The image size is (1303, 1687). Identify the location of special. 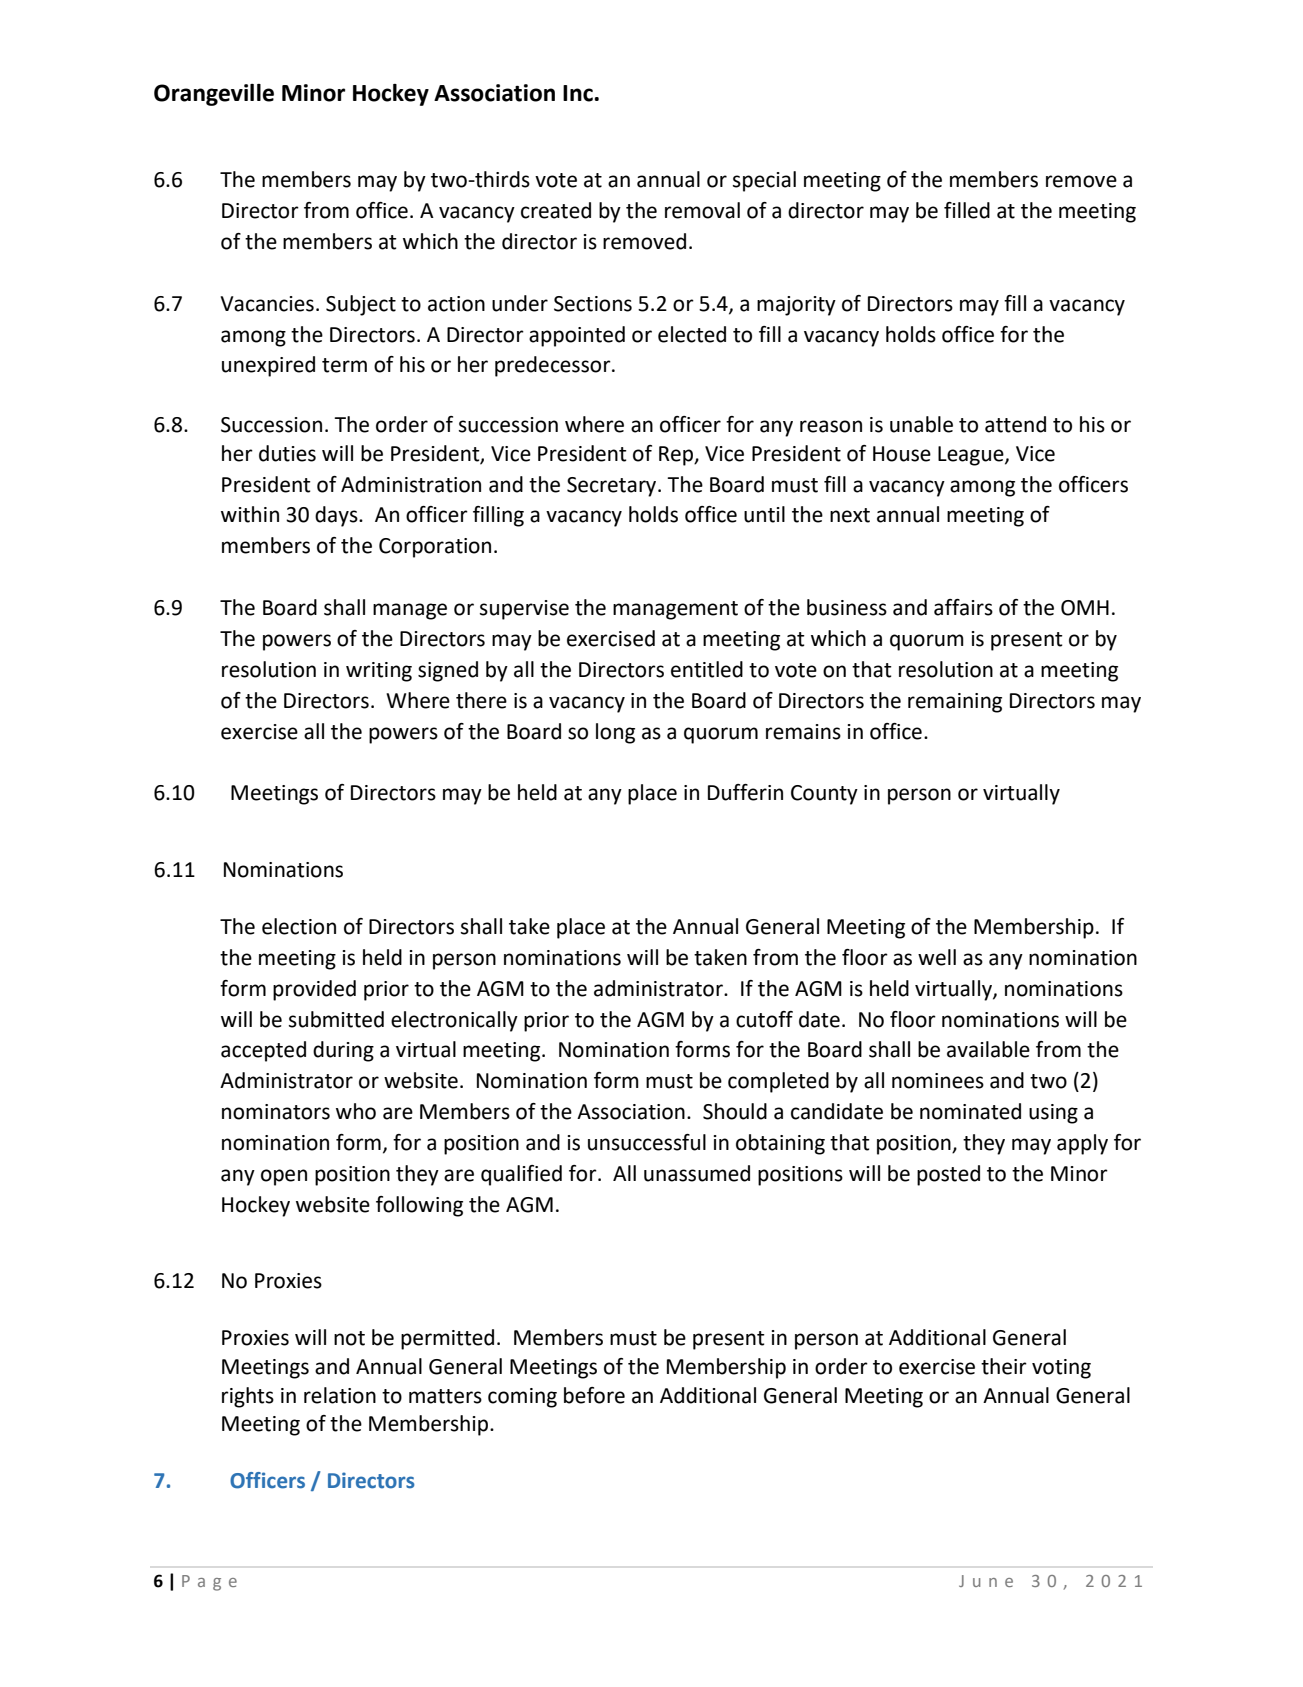
(764, 181).
